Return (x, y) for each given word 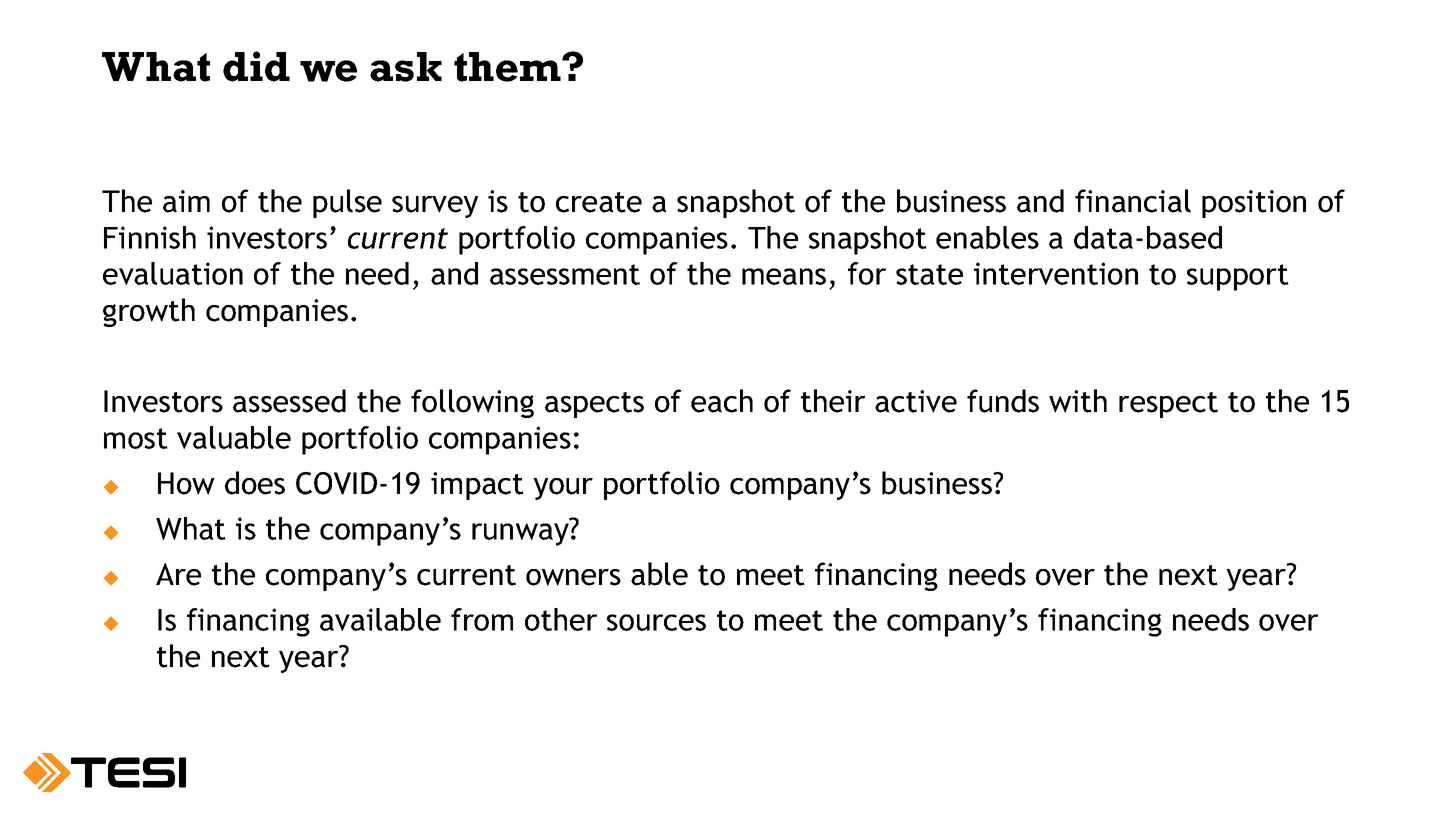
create (599, 202)
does (255, 483)
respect (1168, 405)
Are (178, 574)
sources (656, 622)
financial (1133, 201)
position (1254, 204)
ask (406, 67)
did (256, 66)
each (722, 401)
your (563, 489)
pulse (347, 203)
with (1078, 401)
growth (149, 312)
